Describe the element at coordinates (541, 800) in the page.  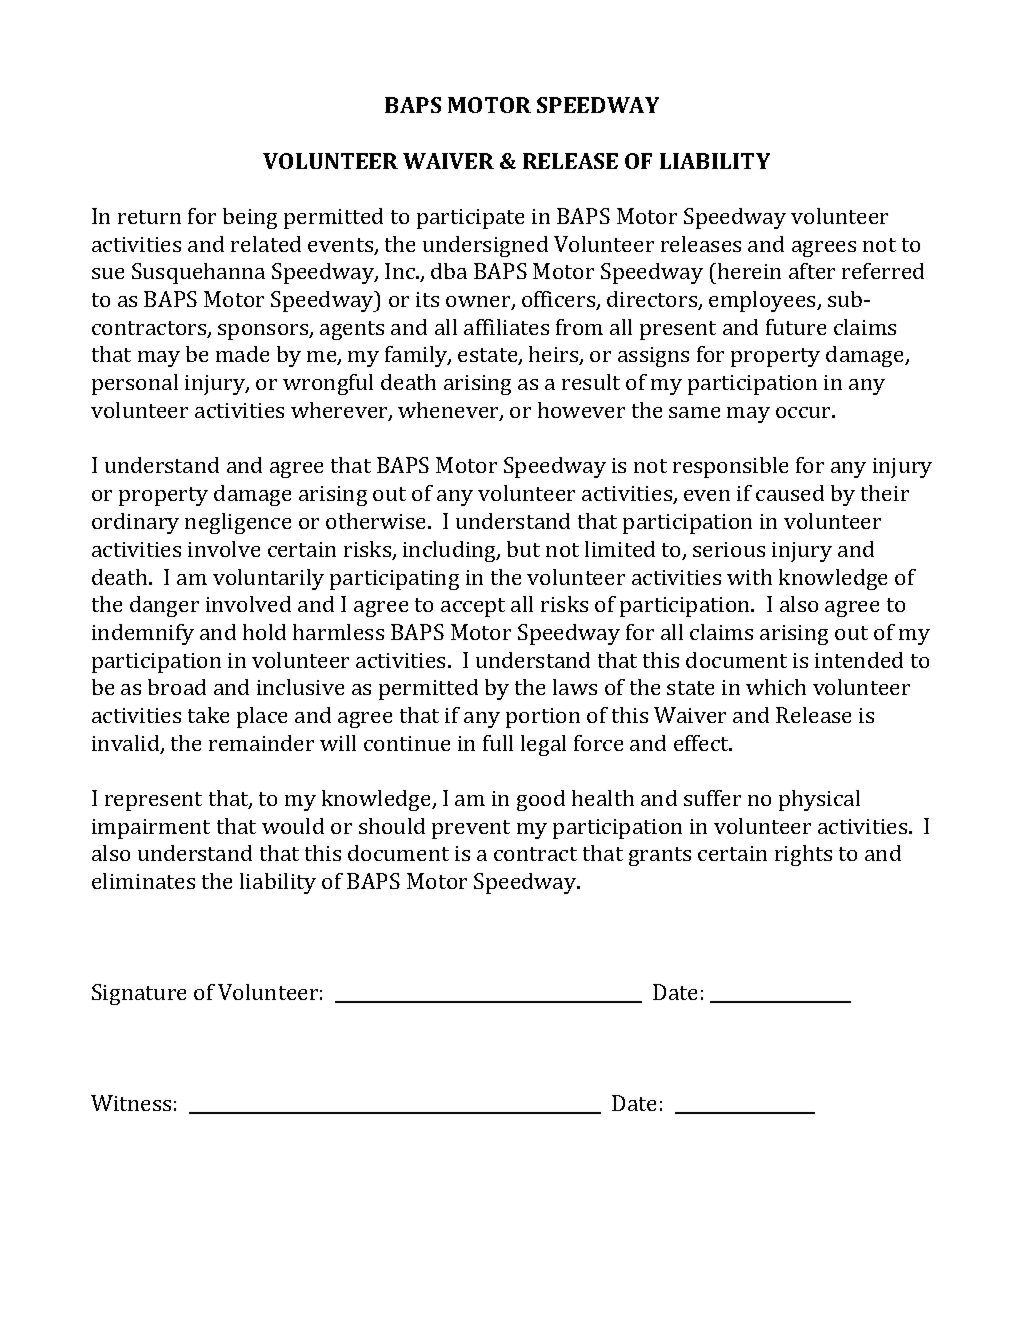
I see `good` at that location.
